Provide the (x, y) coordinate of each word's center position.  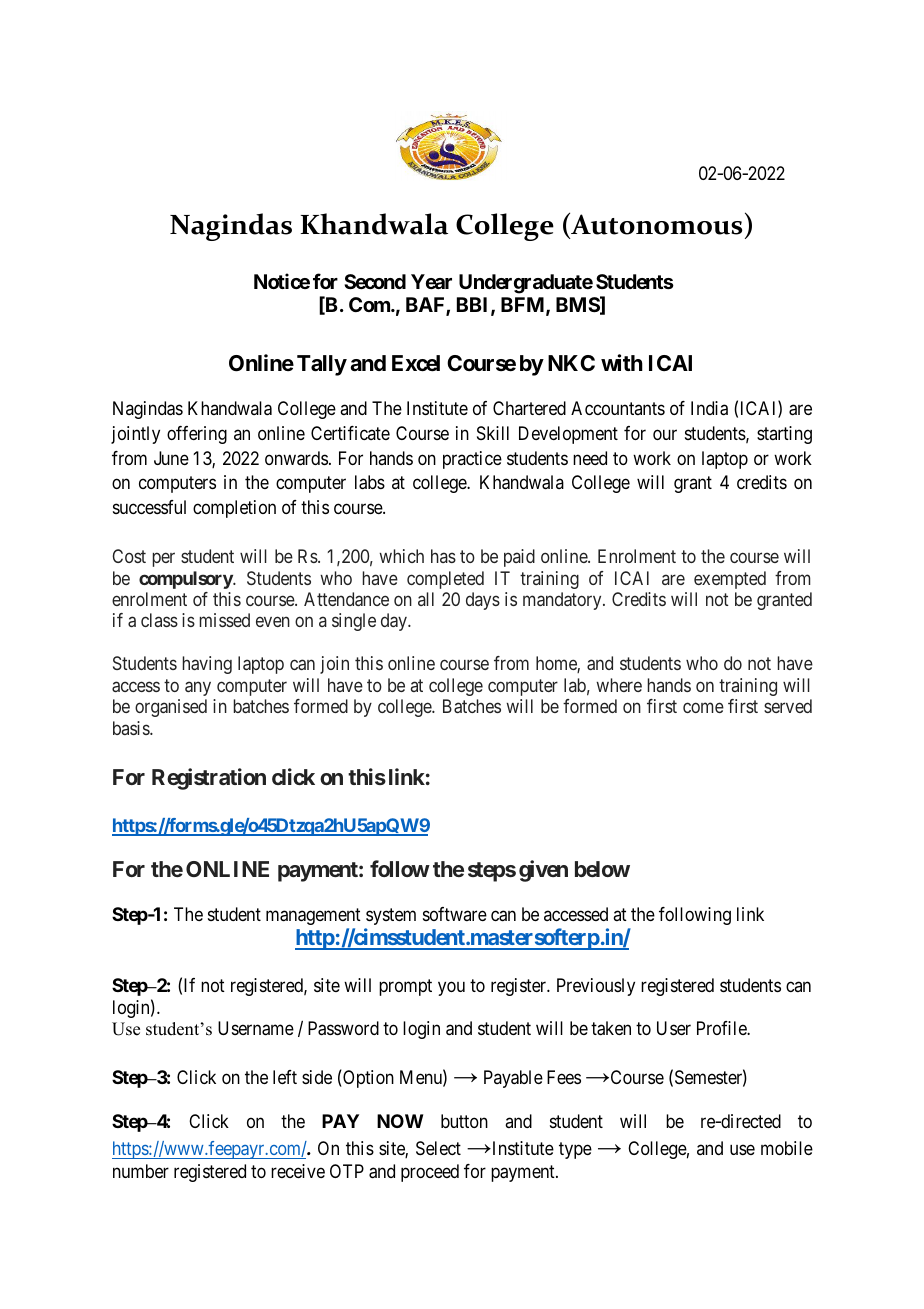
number (141, 1171)
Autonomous (655, 223)
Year (431, 281)
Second (375, 281)
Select (438, 1148)
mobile (787, 1148)
